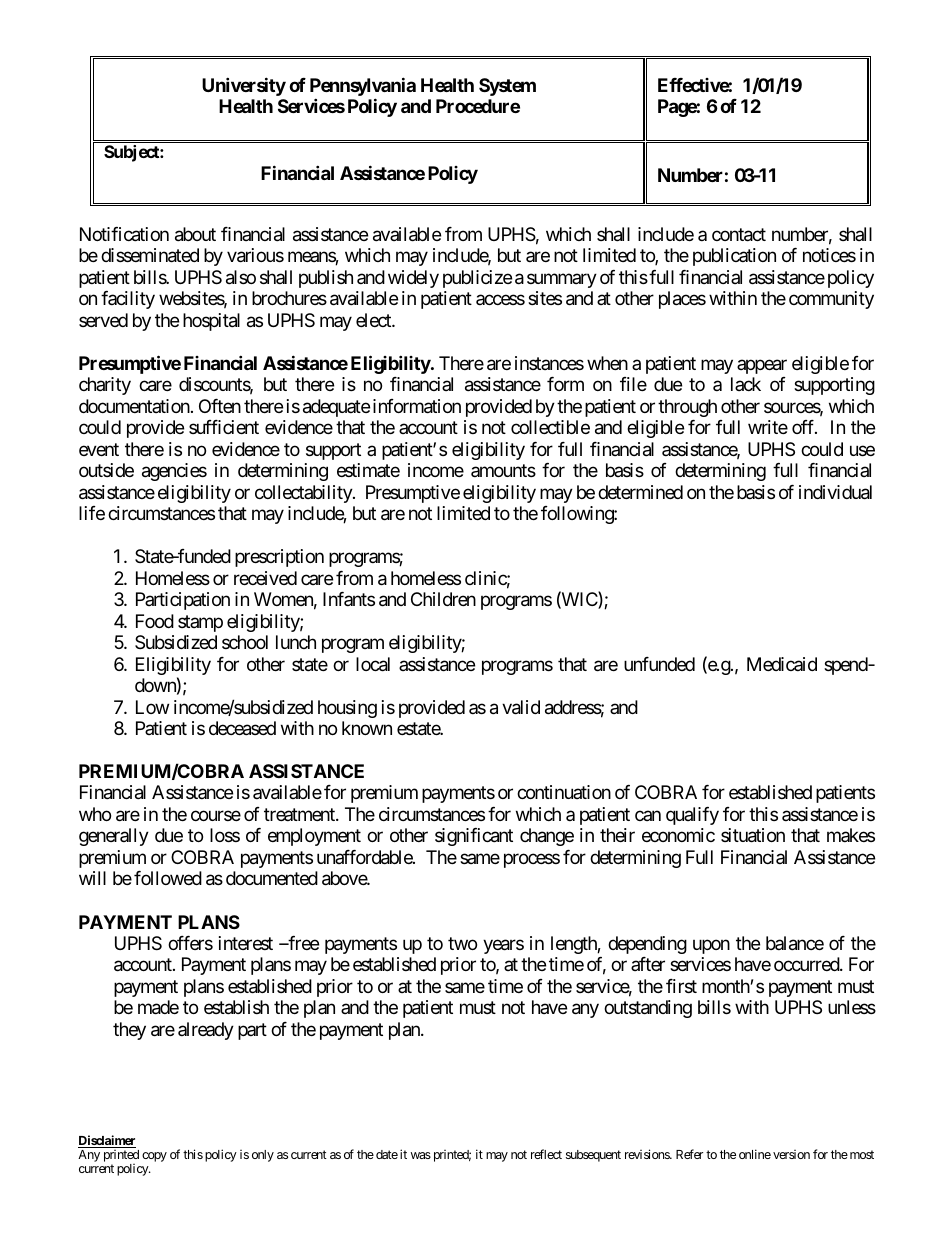  What do you see at coordinates (550, 427) in the page?
I see `collectible` at bounding box center [550, 427].
